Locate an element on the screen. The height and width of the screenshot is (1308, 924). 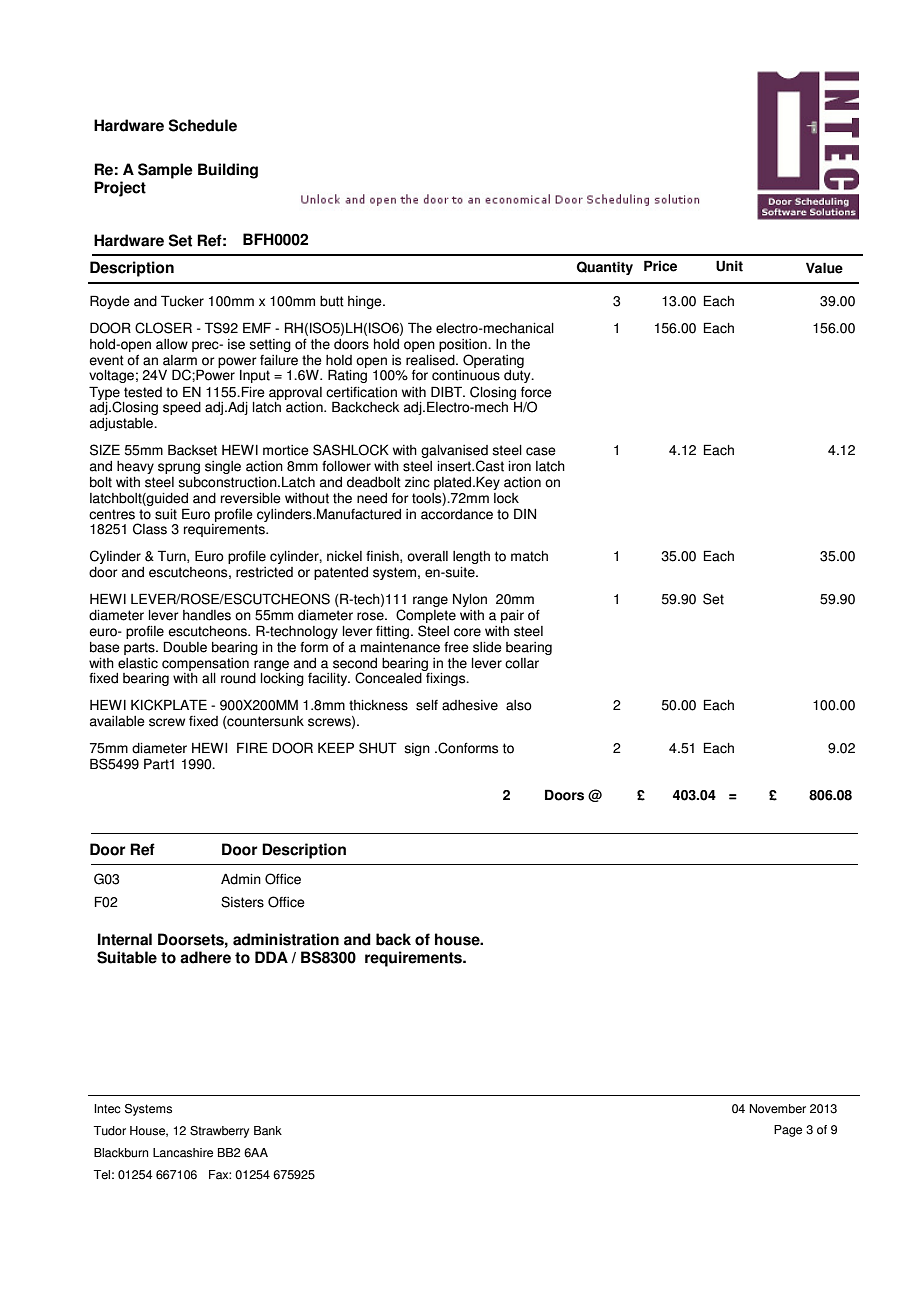
available is located at coordinates (117, 721).
